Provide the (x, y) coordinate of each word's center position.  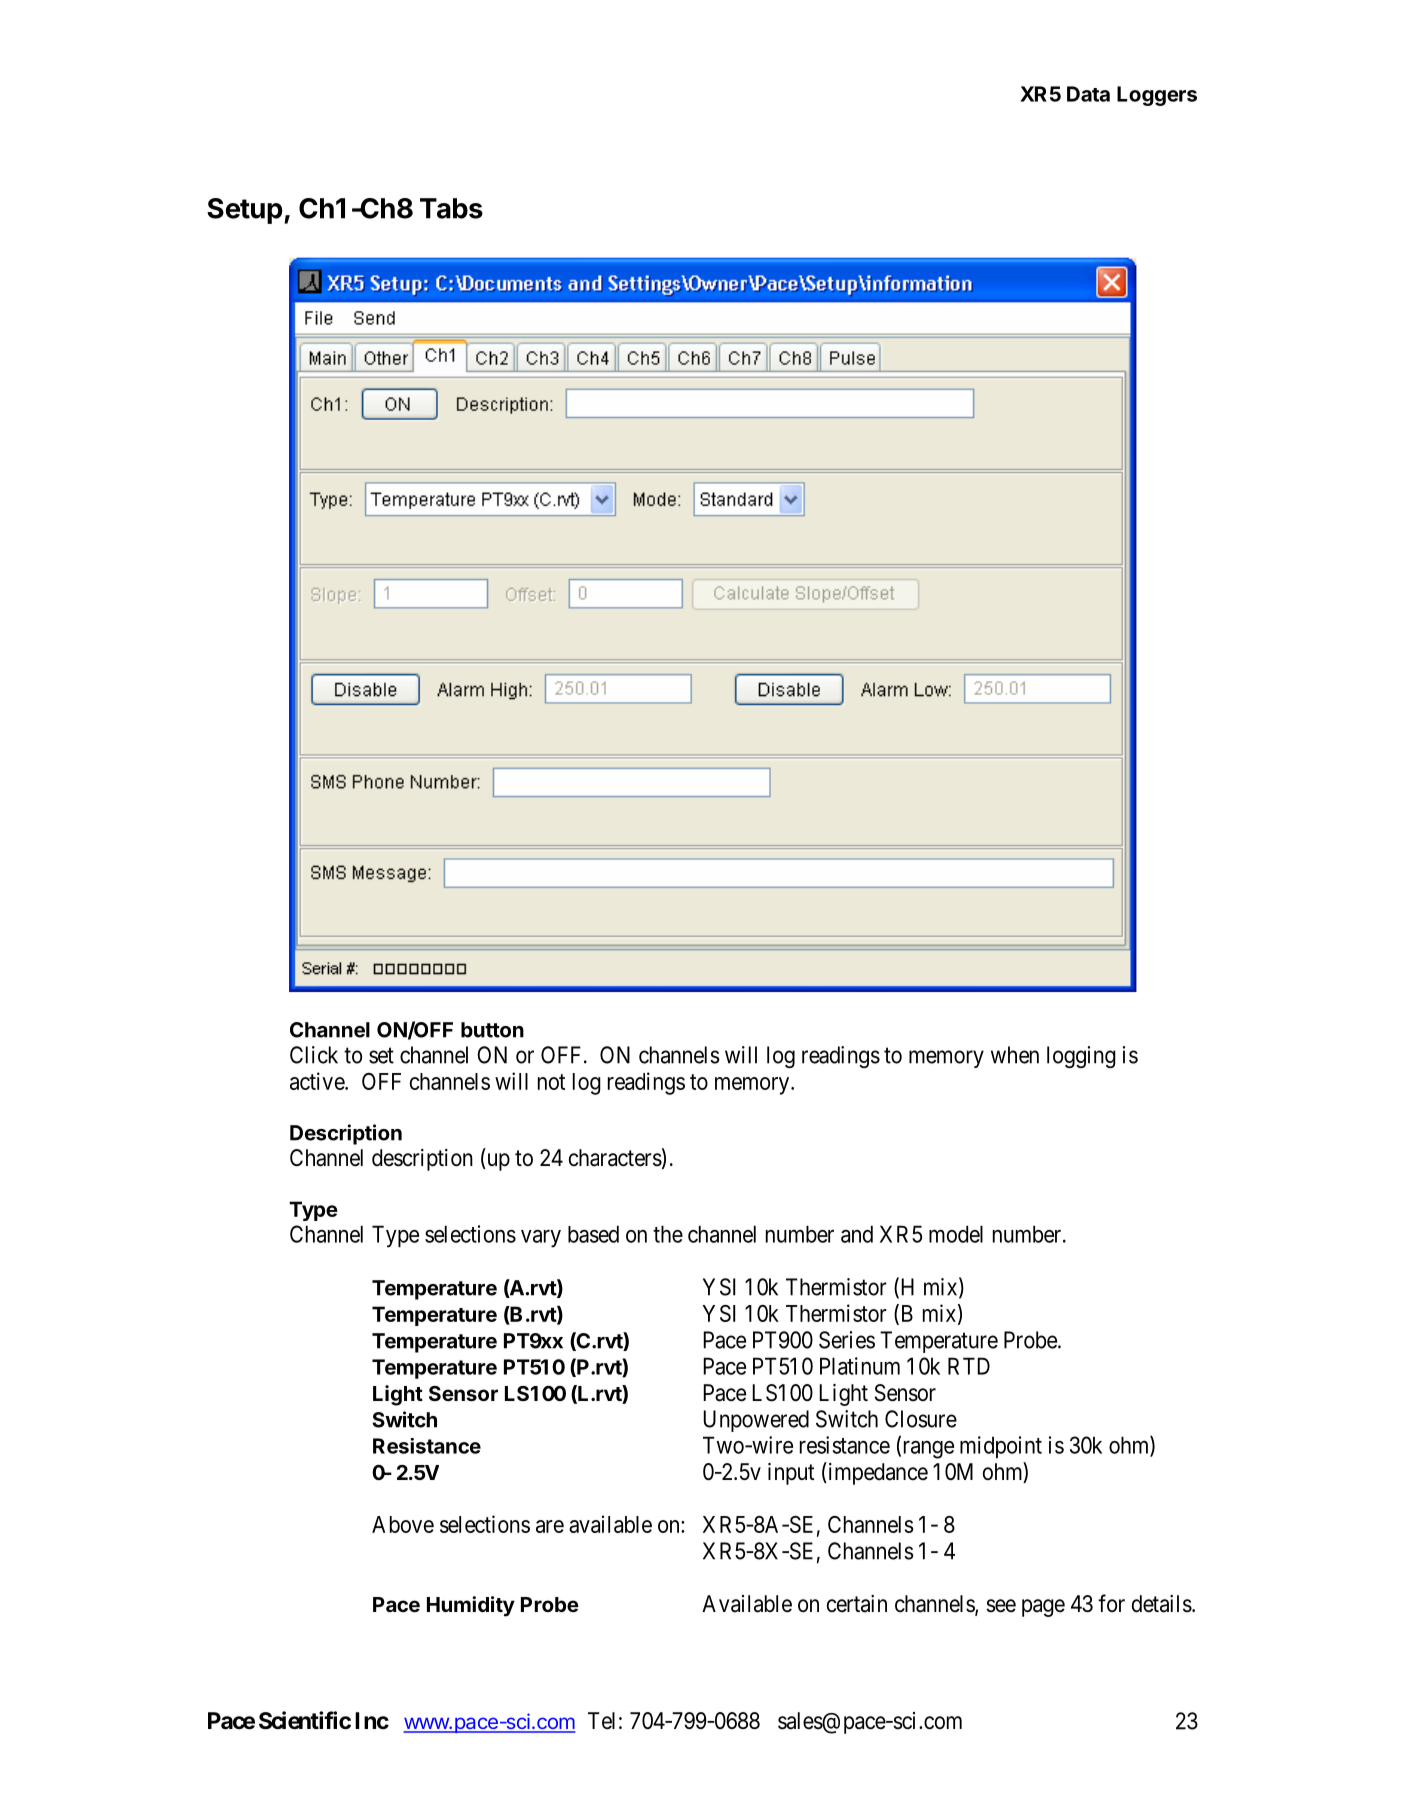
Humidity (471, 1606)
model (956, 1234)
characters (615, 1158)
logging (1081, 1057)
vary (541, 1239)
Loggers (1157, 96)
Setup (245, 211)
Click (314, 1055)
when (1015, 1055)
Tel (601, 1721)
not (551, 1082)
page (1043, 1608)
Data (1088, 94)
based (593, 1234)
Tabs (451, 208)
